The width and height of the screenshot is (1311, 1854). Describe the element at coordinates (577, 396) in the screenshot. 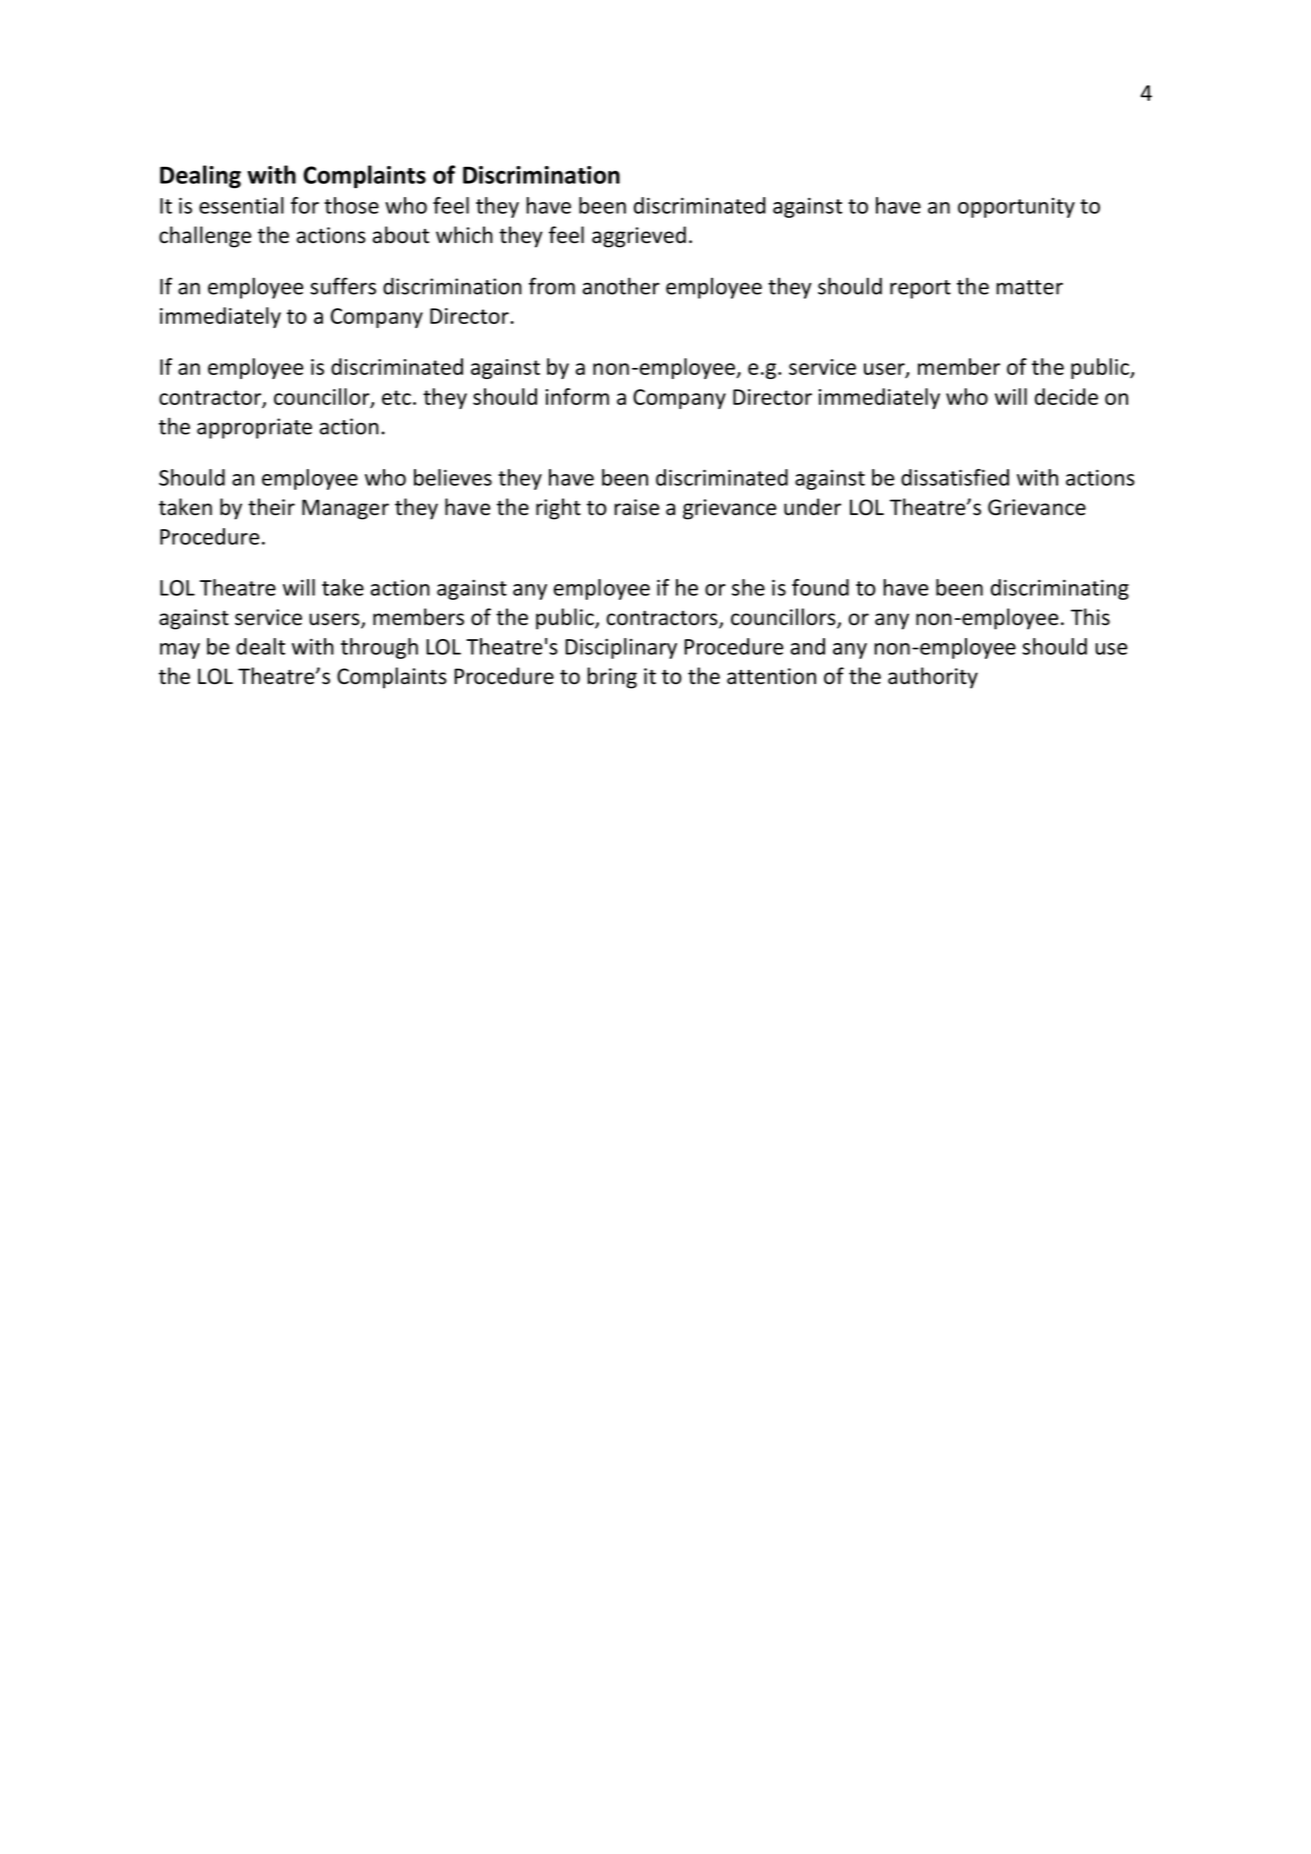

I see `inform` at that location.
